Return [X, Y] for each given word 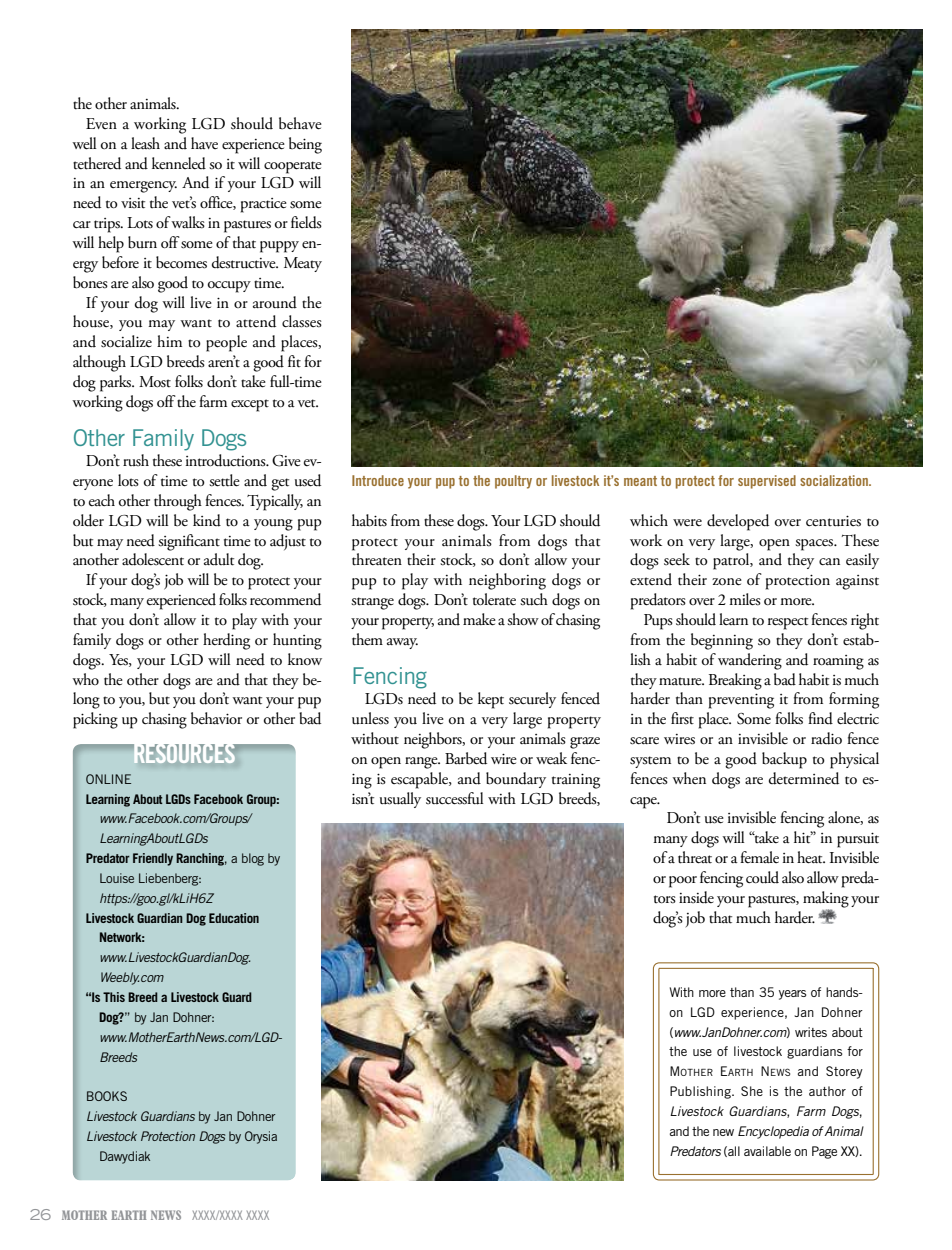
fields [306, 222]
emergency [143, 187]
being [305, 145]
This [114, 997]
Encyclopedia [773, 1132]
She [752, 1091]
